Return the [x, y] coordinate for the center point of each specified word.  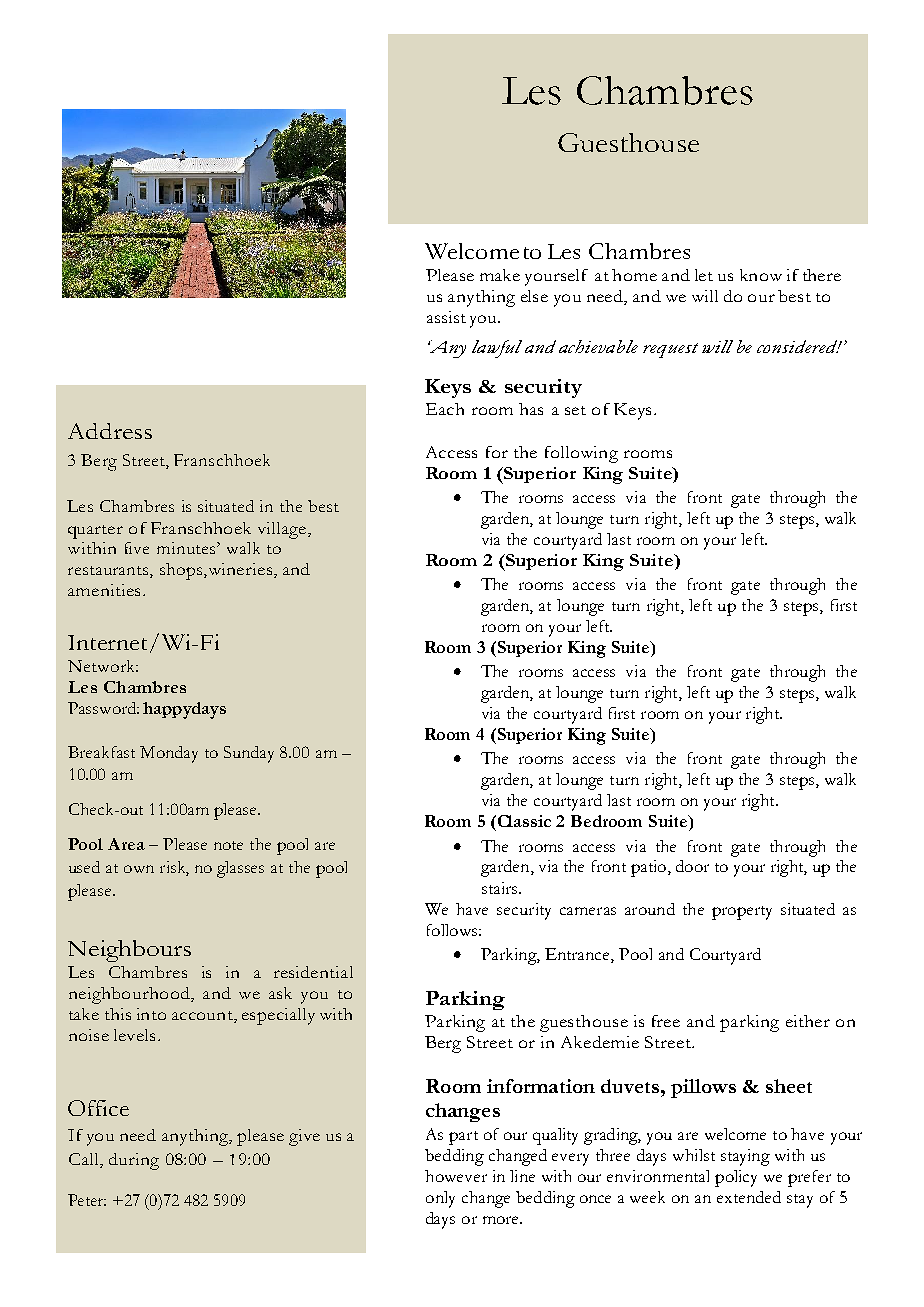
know [761, 275]
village [283, 530]
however [456, 1176]
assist [446, 317]
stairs [501, 888]
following [581, 454]
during [134, 1161]
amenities [104, 590]
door [692, 866]
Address [110, 431]
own [139, 869]
